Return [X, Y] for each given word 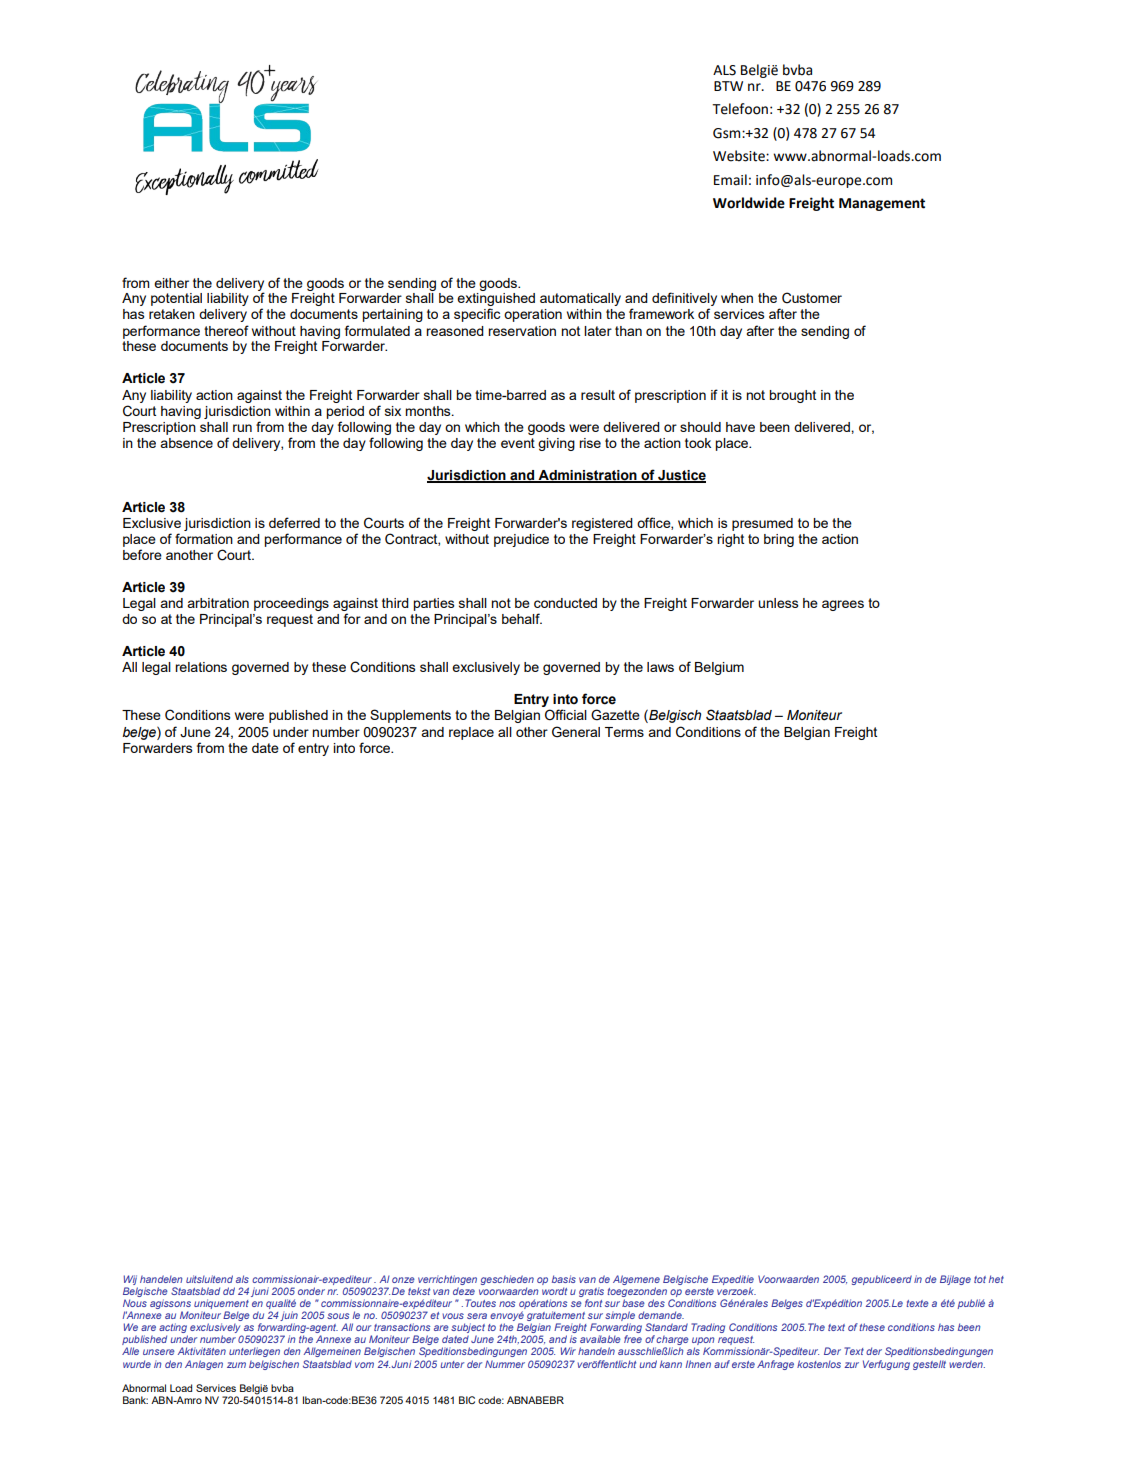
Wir [568, 1351]
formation [204, 538]
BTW [728, 86]
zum [236, 1365]
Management [882, 204]
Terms [624, 732]
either [171, 283]
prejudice [521, 540]
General [576, 732]
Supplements [410, 716]
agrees [843, 605]
